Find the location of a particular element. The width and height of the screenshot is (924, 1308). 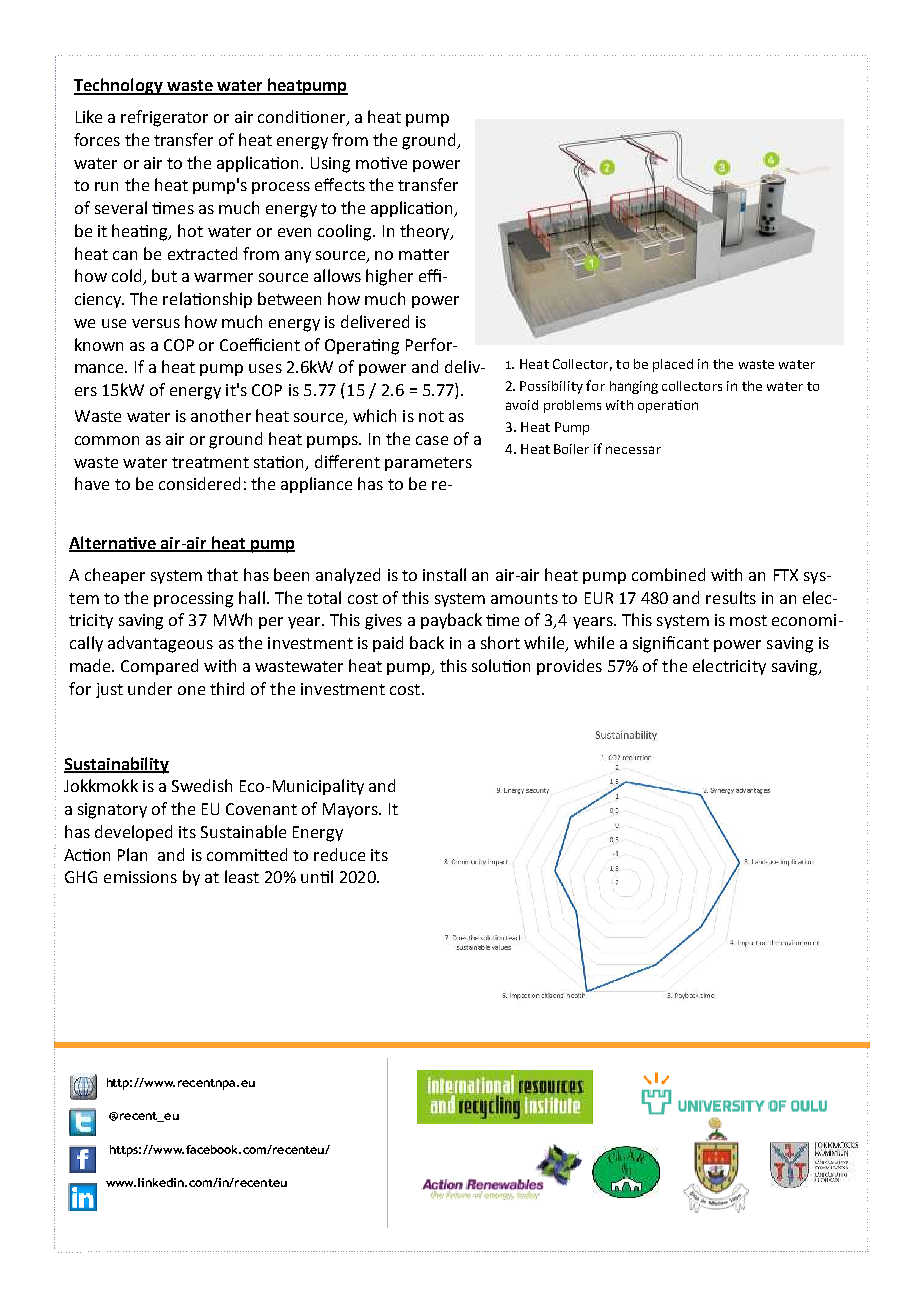

significant is located at coordinates (671, 644).
